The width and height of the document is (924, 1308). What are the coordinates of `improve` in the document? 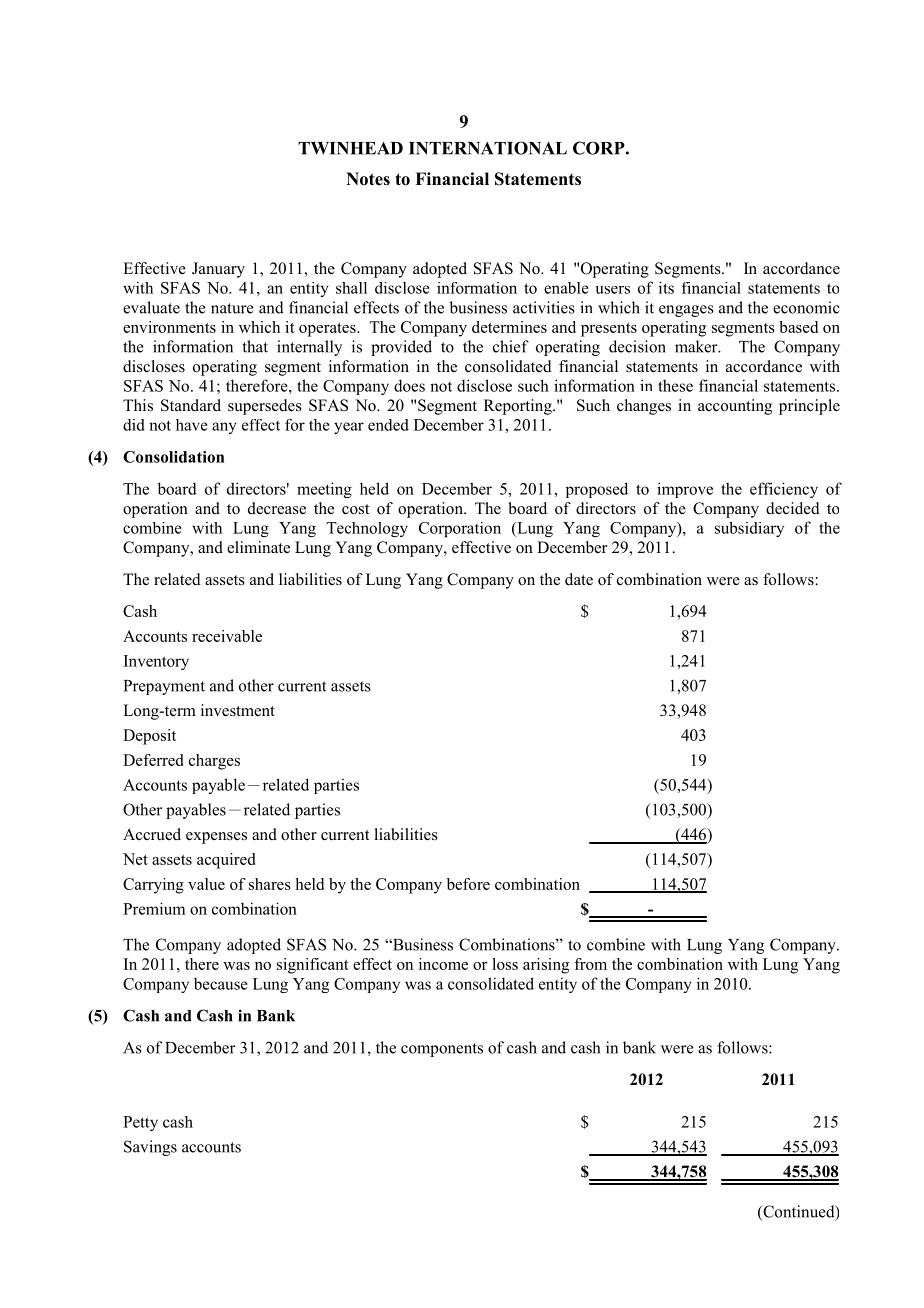 It's located at (685, 490).
